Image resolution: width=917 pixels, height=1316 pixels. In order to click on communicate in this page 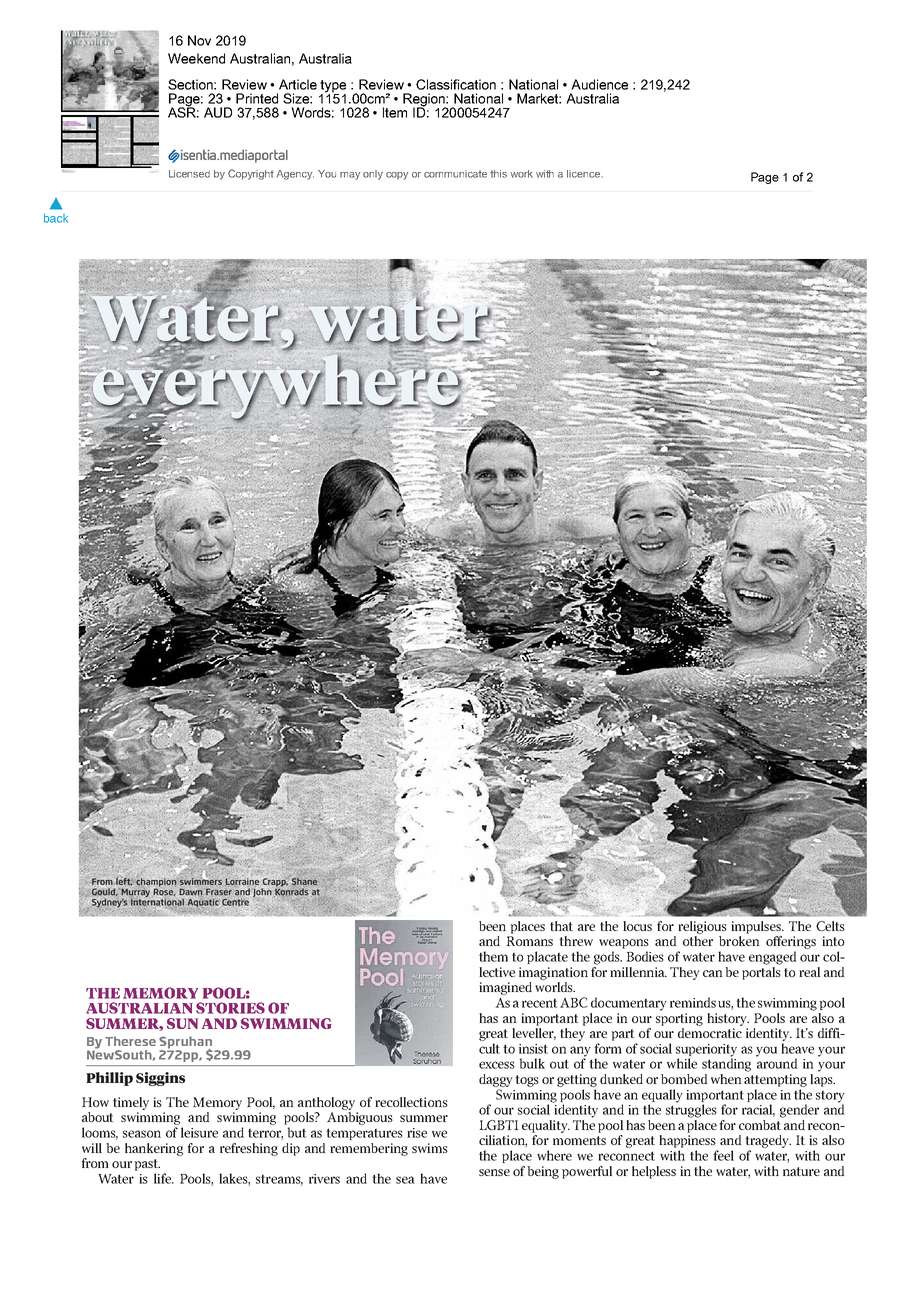, I will do `click(455, 174)`.
